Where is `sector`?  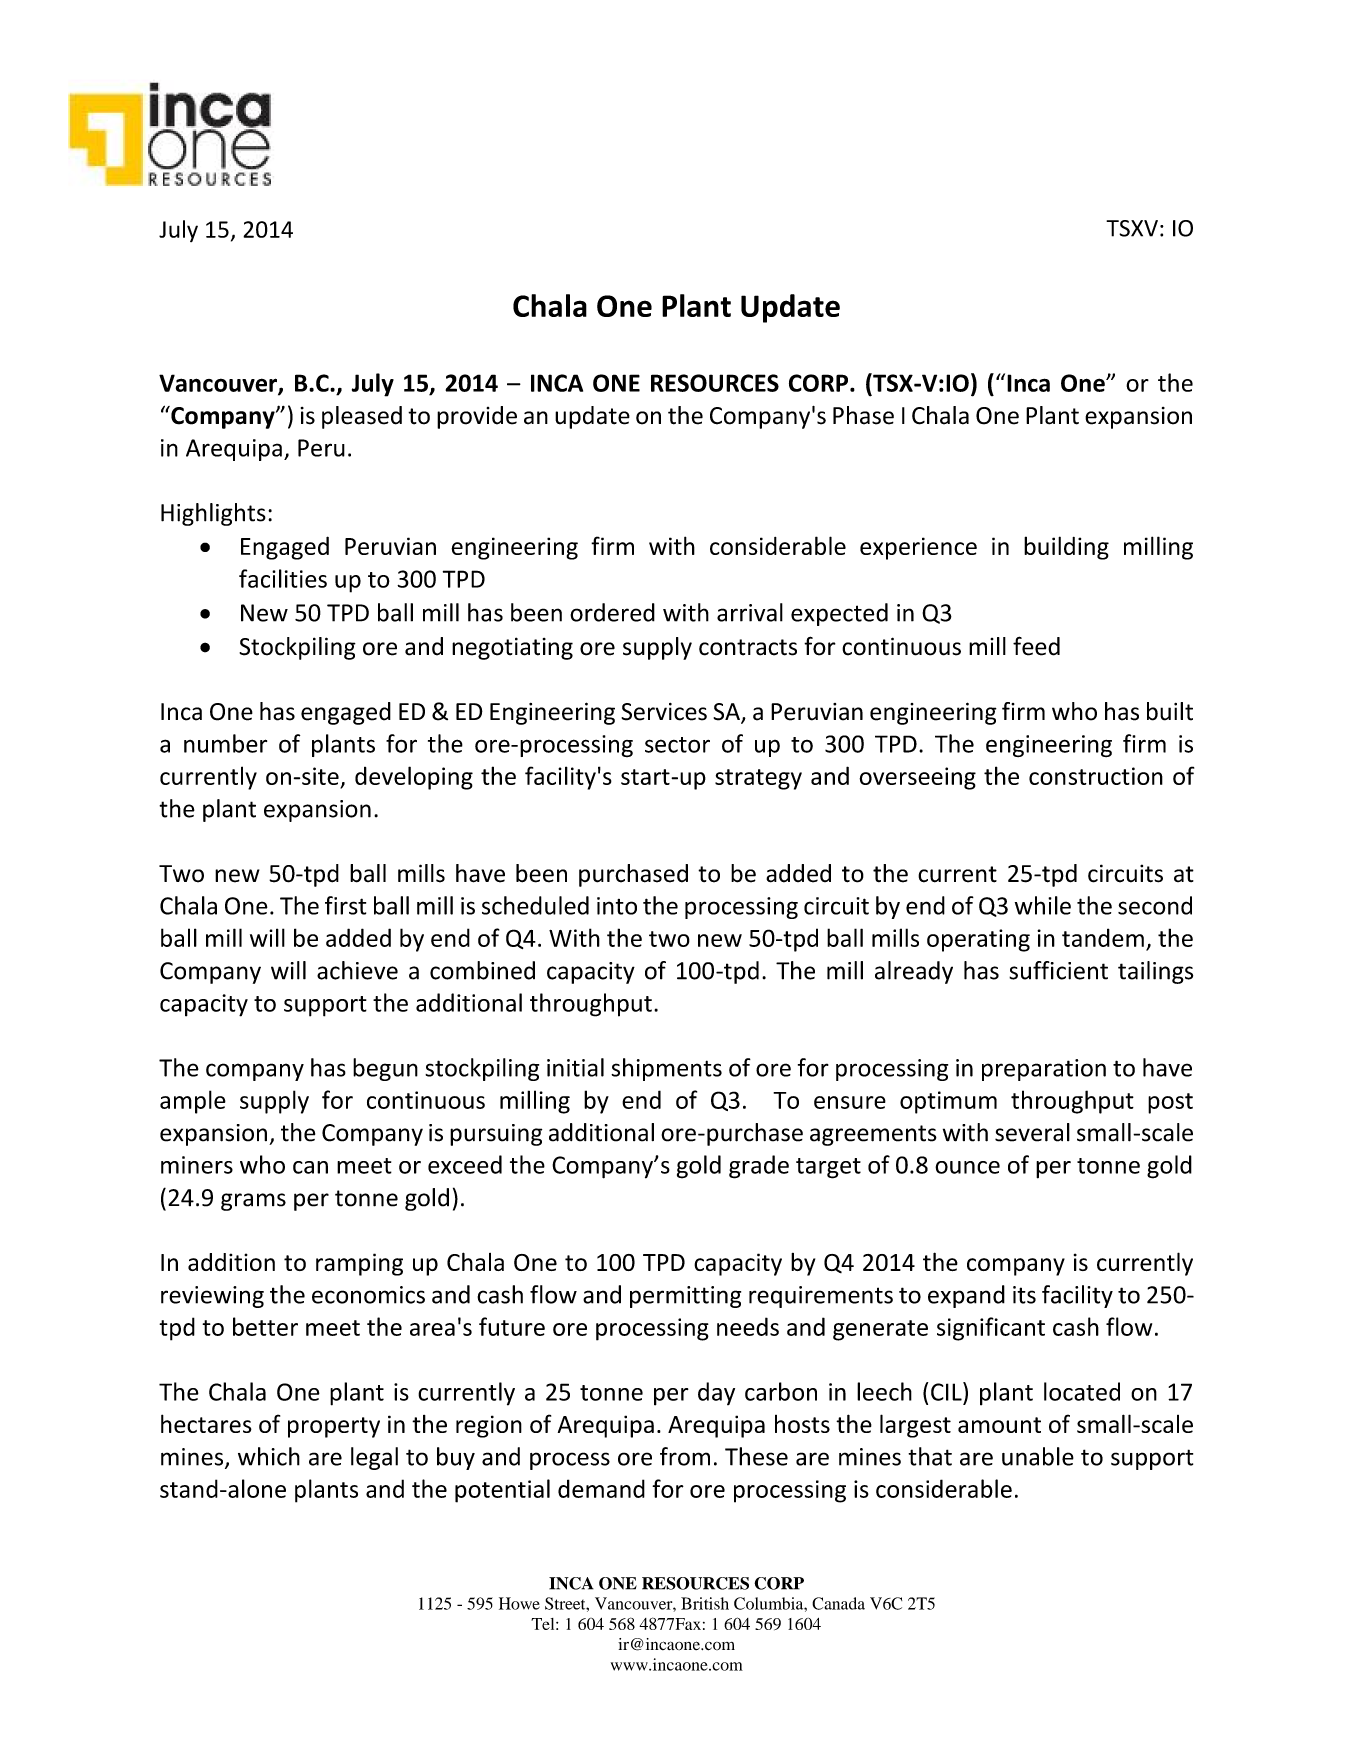 sector is located at coordinates (677, 745).
